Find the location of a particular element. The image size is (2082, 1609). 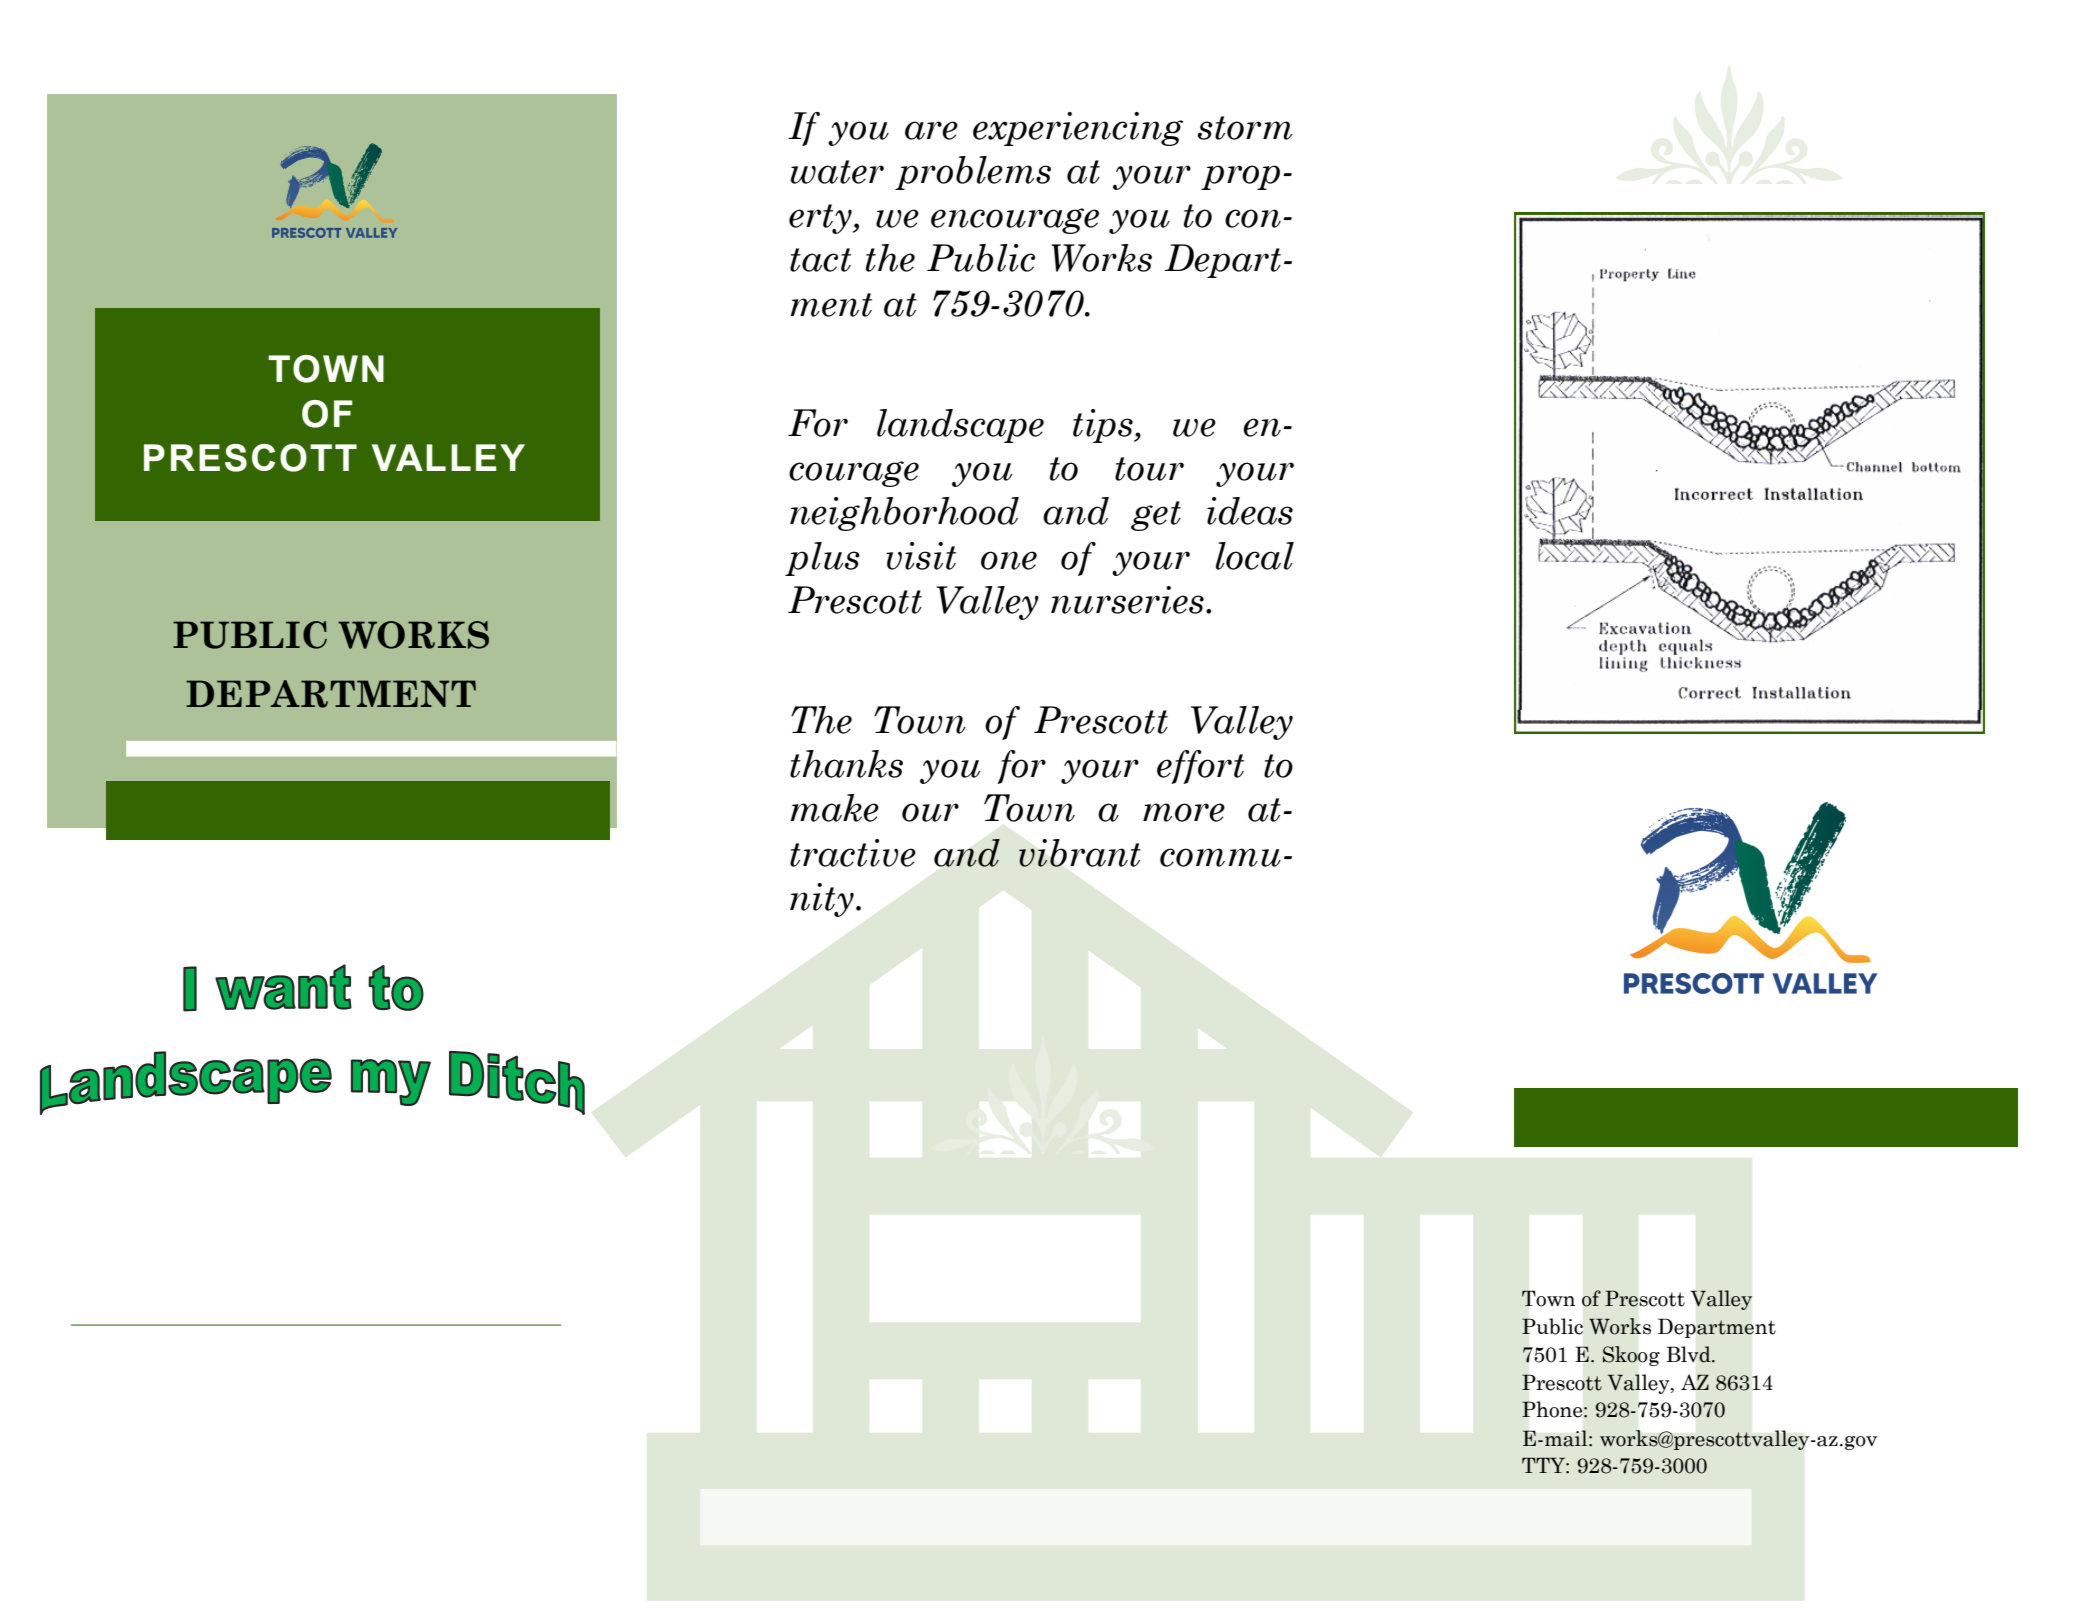

experiencing is located at coordinates (1078, 129).
